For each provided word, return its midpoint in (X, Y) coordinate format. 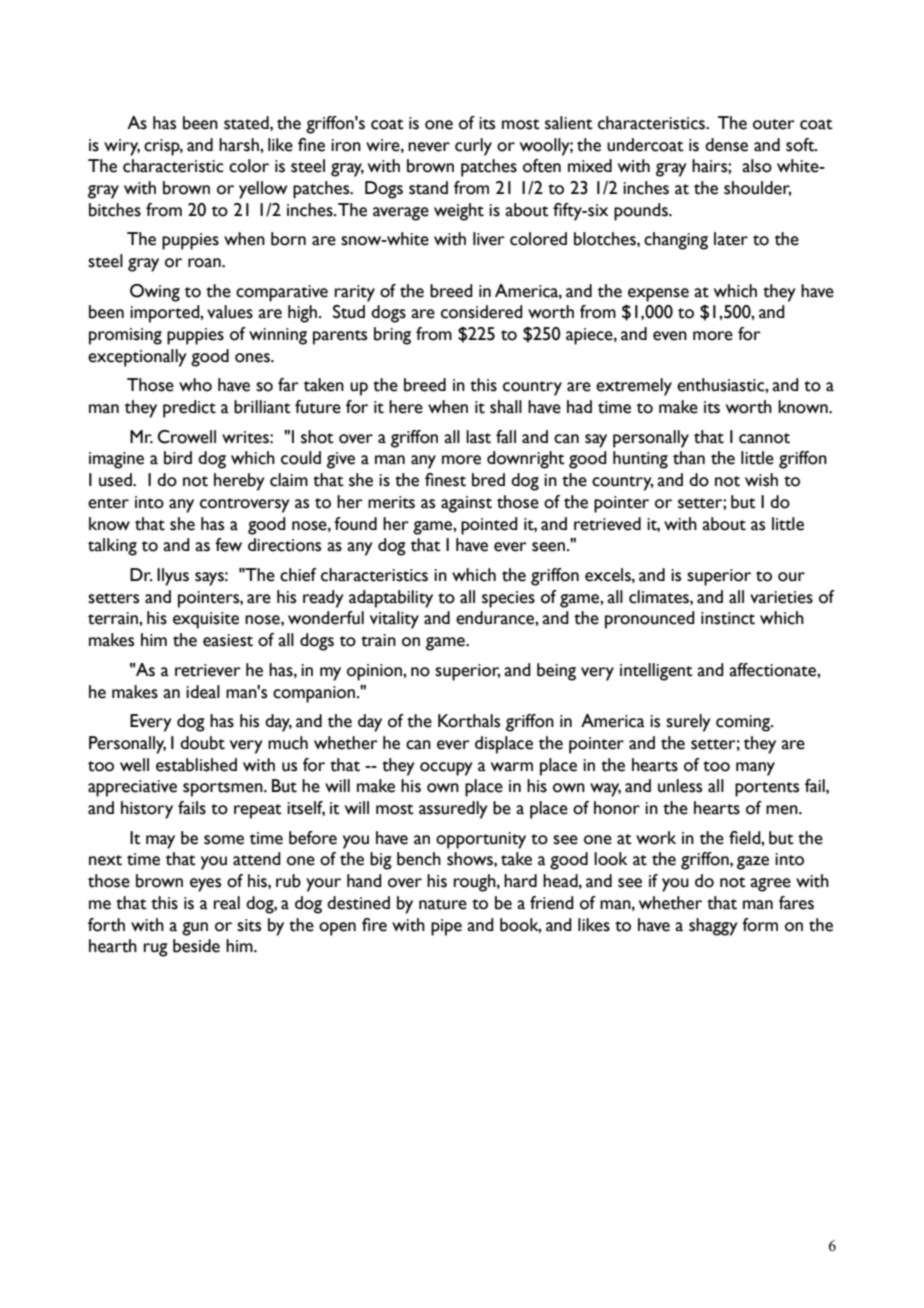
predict (189, 409)
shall (506, 407)
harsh (240, 145)
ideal (203, 692)
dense (726, 145)
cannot (764, 438)
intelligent (656, 672)
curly (473, 147)
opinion (375, 672)
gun (195, 929)
